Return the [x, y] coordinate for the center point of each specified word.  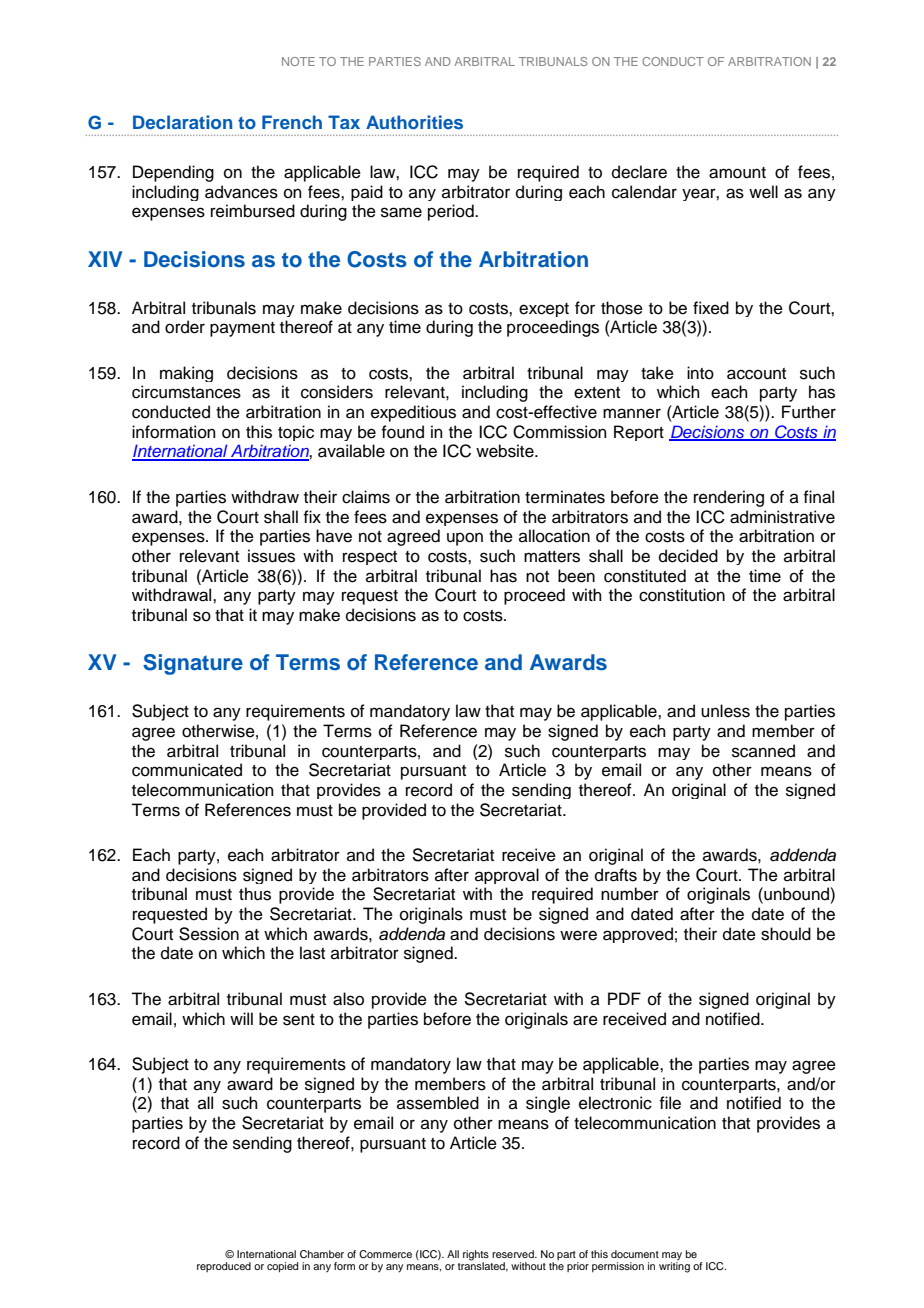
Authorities [414, 122]
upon [465, 539]
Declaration [182, 122]
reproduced [224, 1267]
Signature [193, 664]
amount [737, 173]
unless [725, 711]
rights [476, 1256]
